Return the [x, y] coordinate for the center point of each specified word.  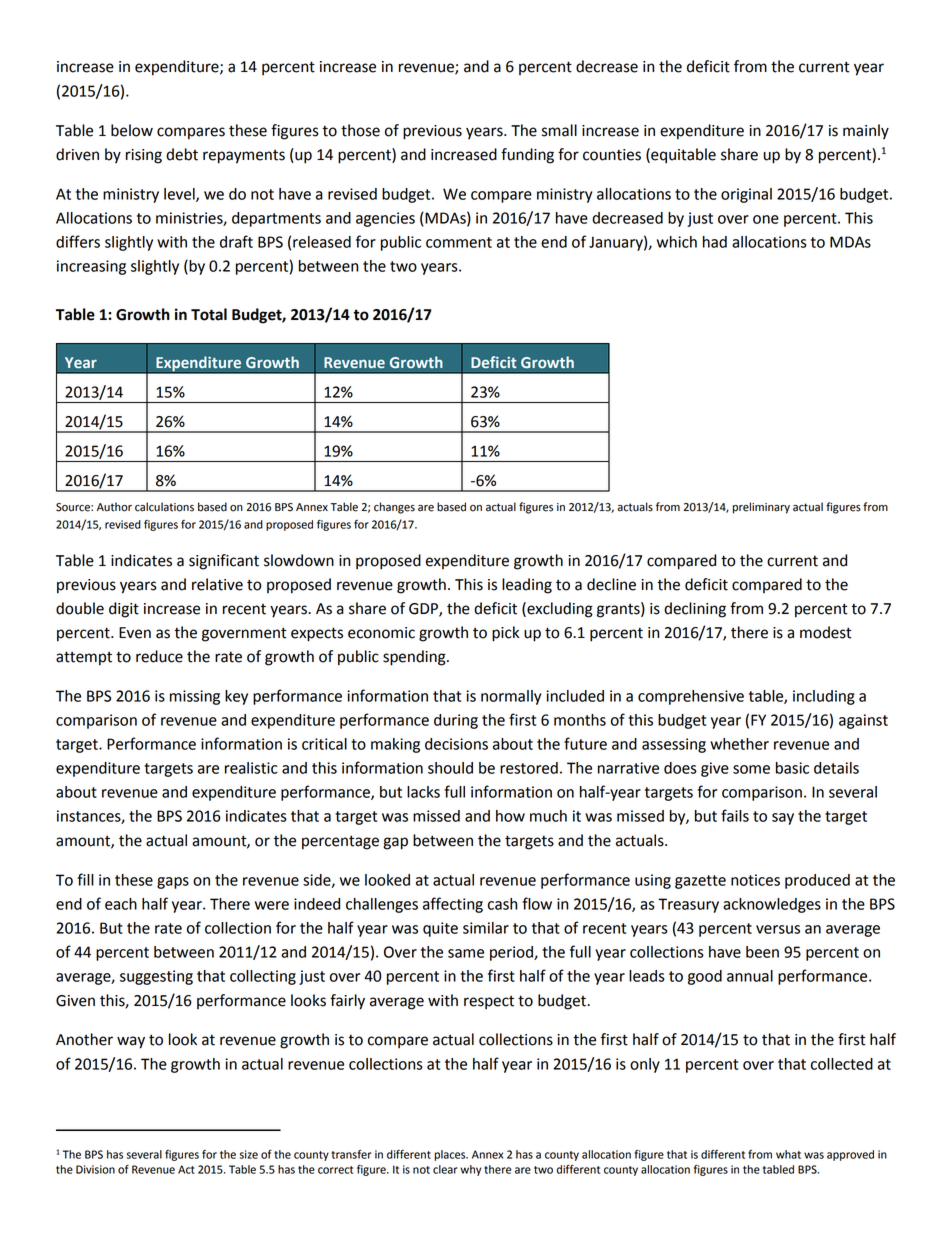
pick [505, 634]
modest [826, 632]
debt [182, 154]
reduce [159, 656]
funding [527, 156]
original [746, 195]
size [249, 1154]
